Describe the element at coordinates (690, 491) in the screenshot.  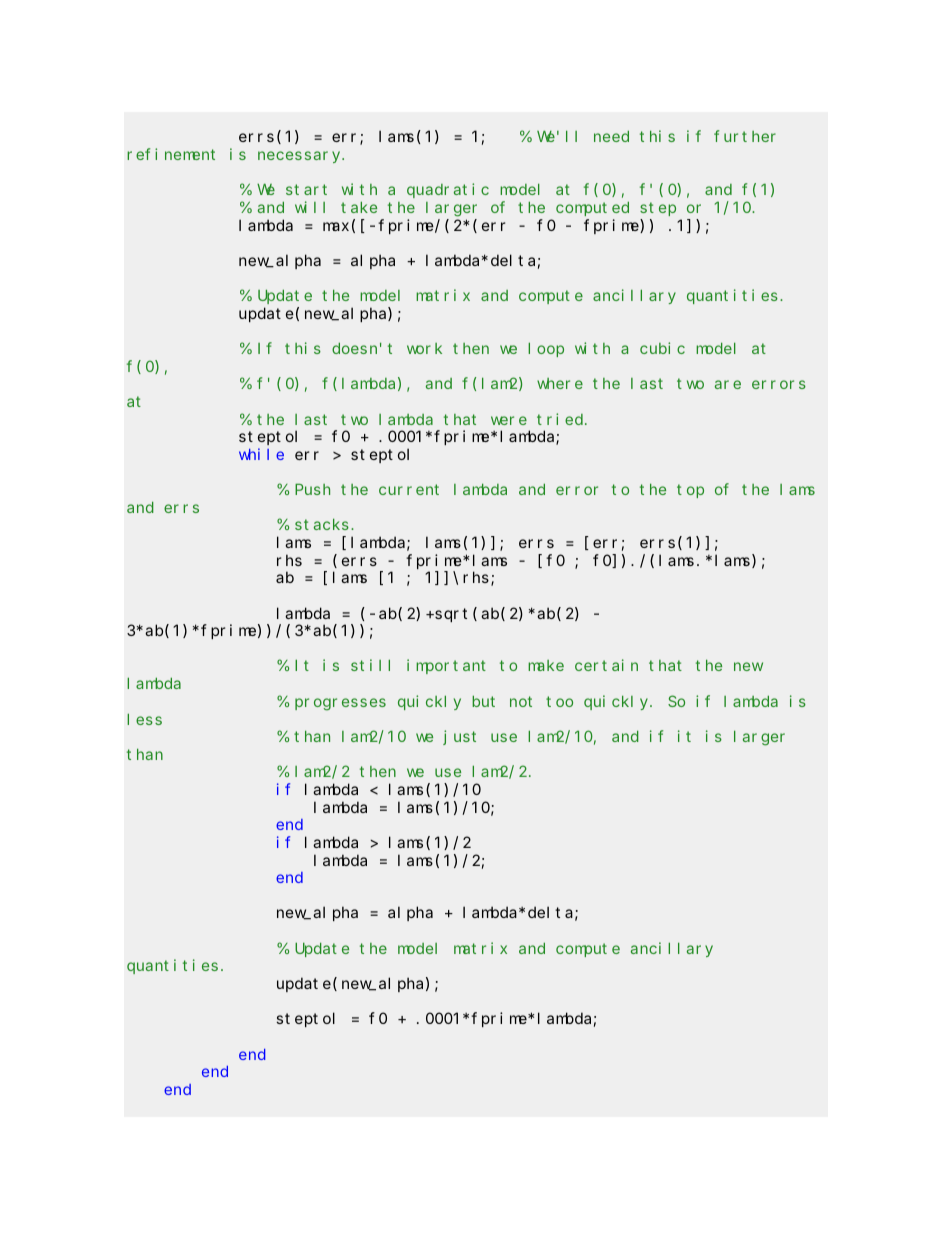
I see `top` at that location.
